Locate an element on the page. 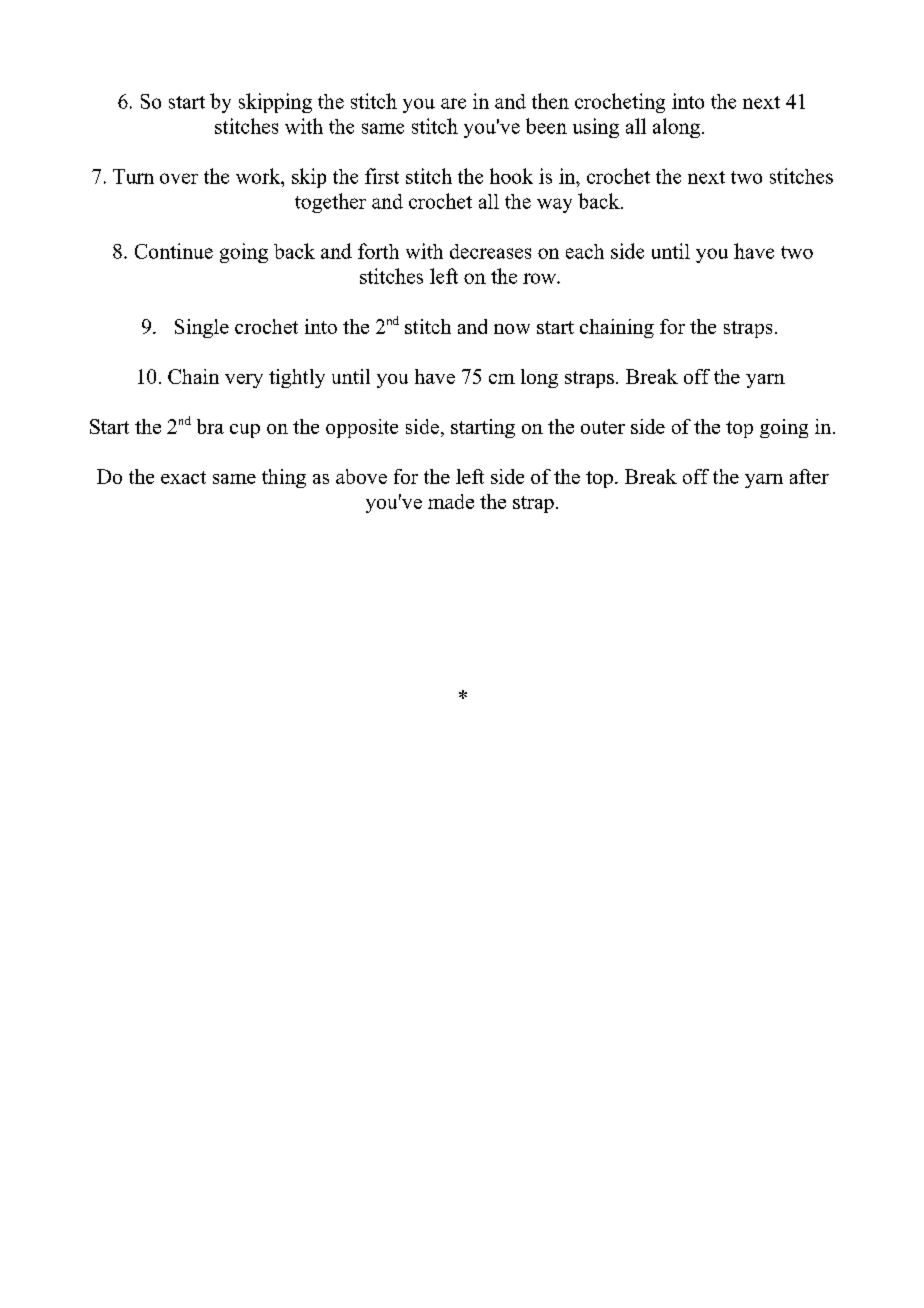 The height and width of the document is (1308, 924). very is located at coordinates (244, 381).
